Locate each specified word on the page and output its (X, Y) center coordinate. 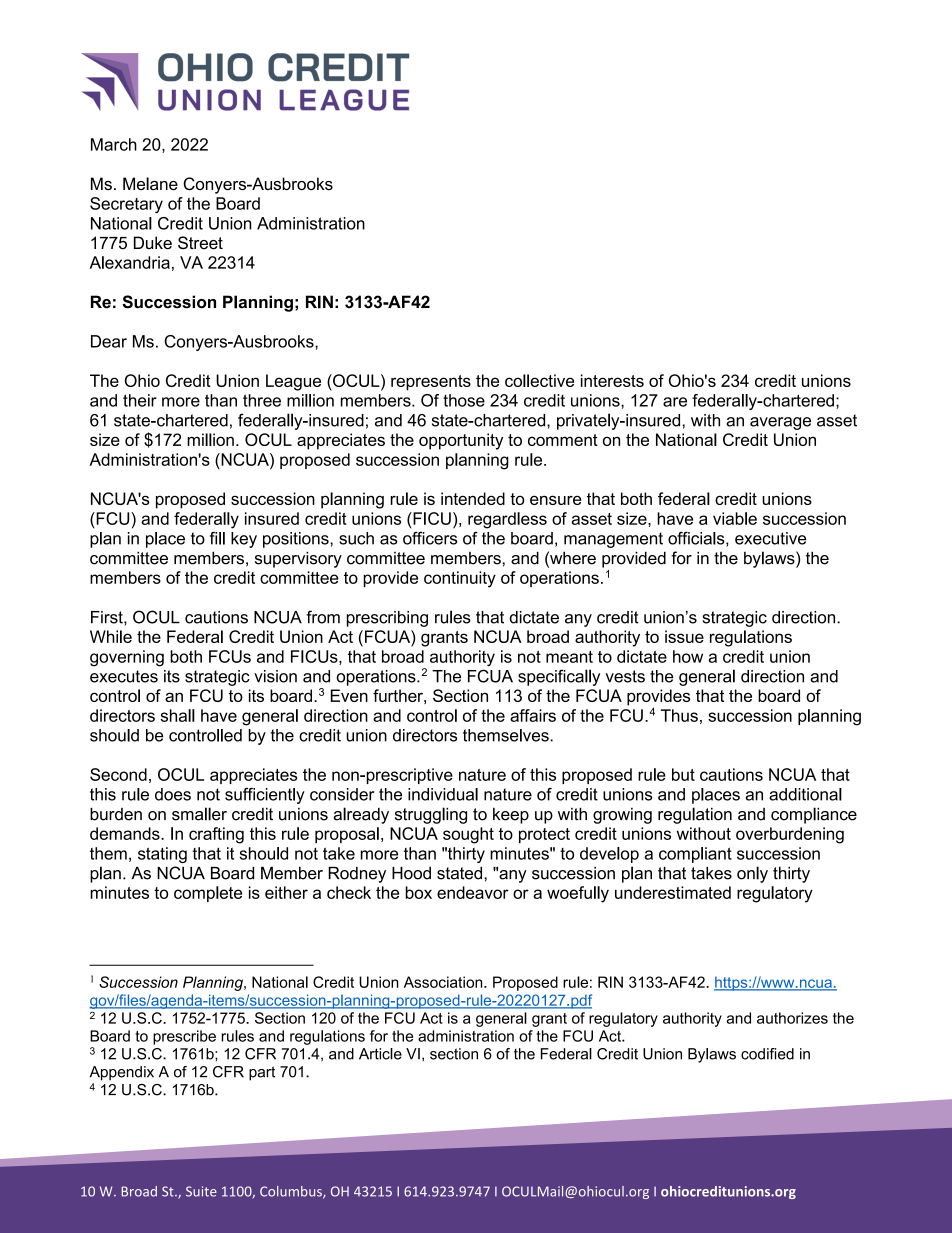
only (752, 874)
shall (177, 715)
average (780, 423)
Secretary (126, 205)
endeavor (473, 892)
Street (200, 243)
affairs (533, 715)
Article (380, 1054)
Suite (201, 1191)
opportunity (461, 441)
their (140, 400)
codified (767, 1054)
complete (208, 894)
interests (612, 380)
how (688, 656)
